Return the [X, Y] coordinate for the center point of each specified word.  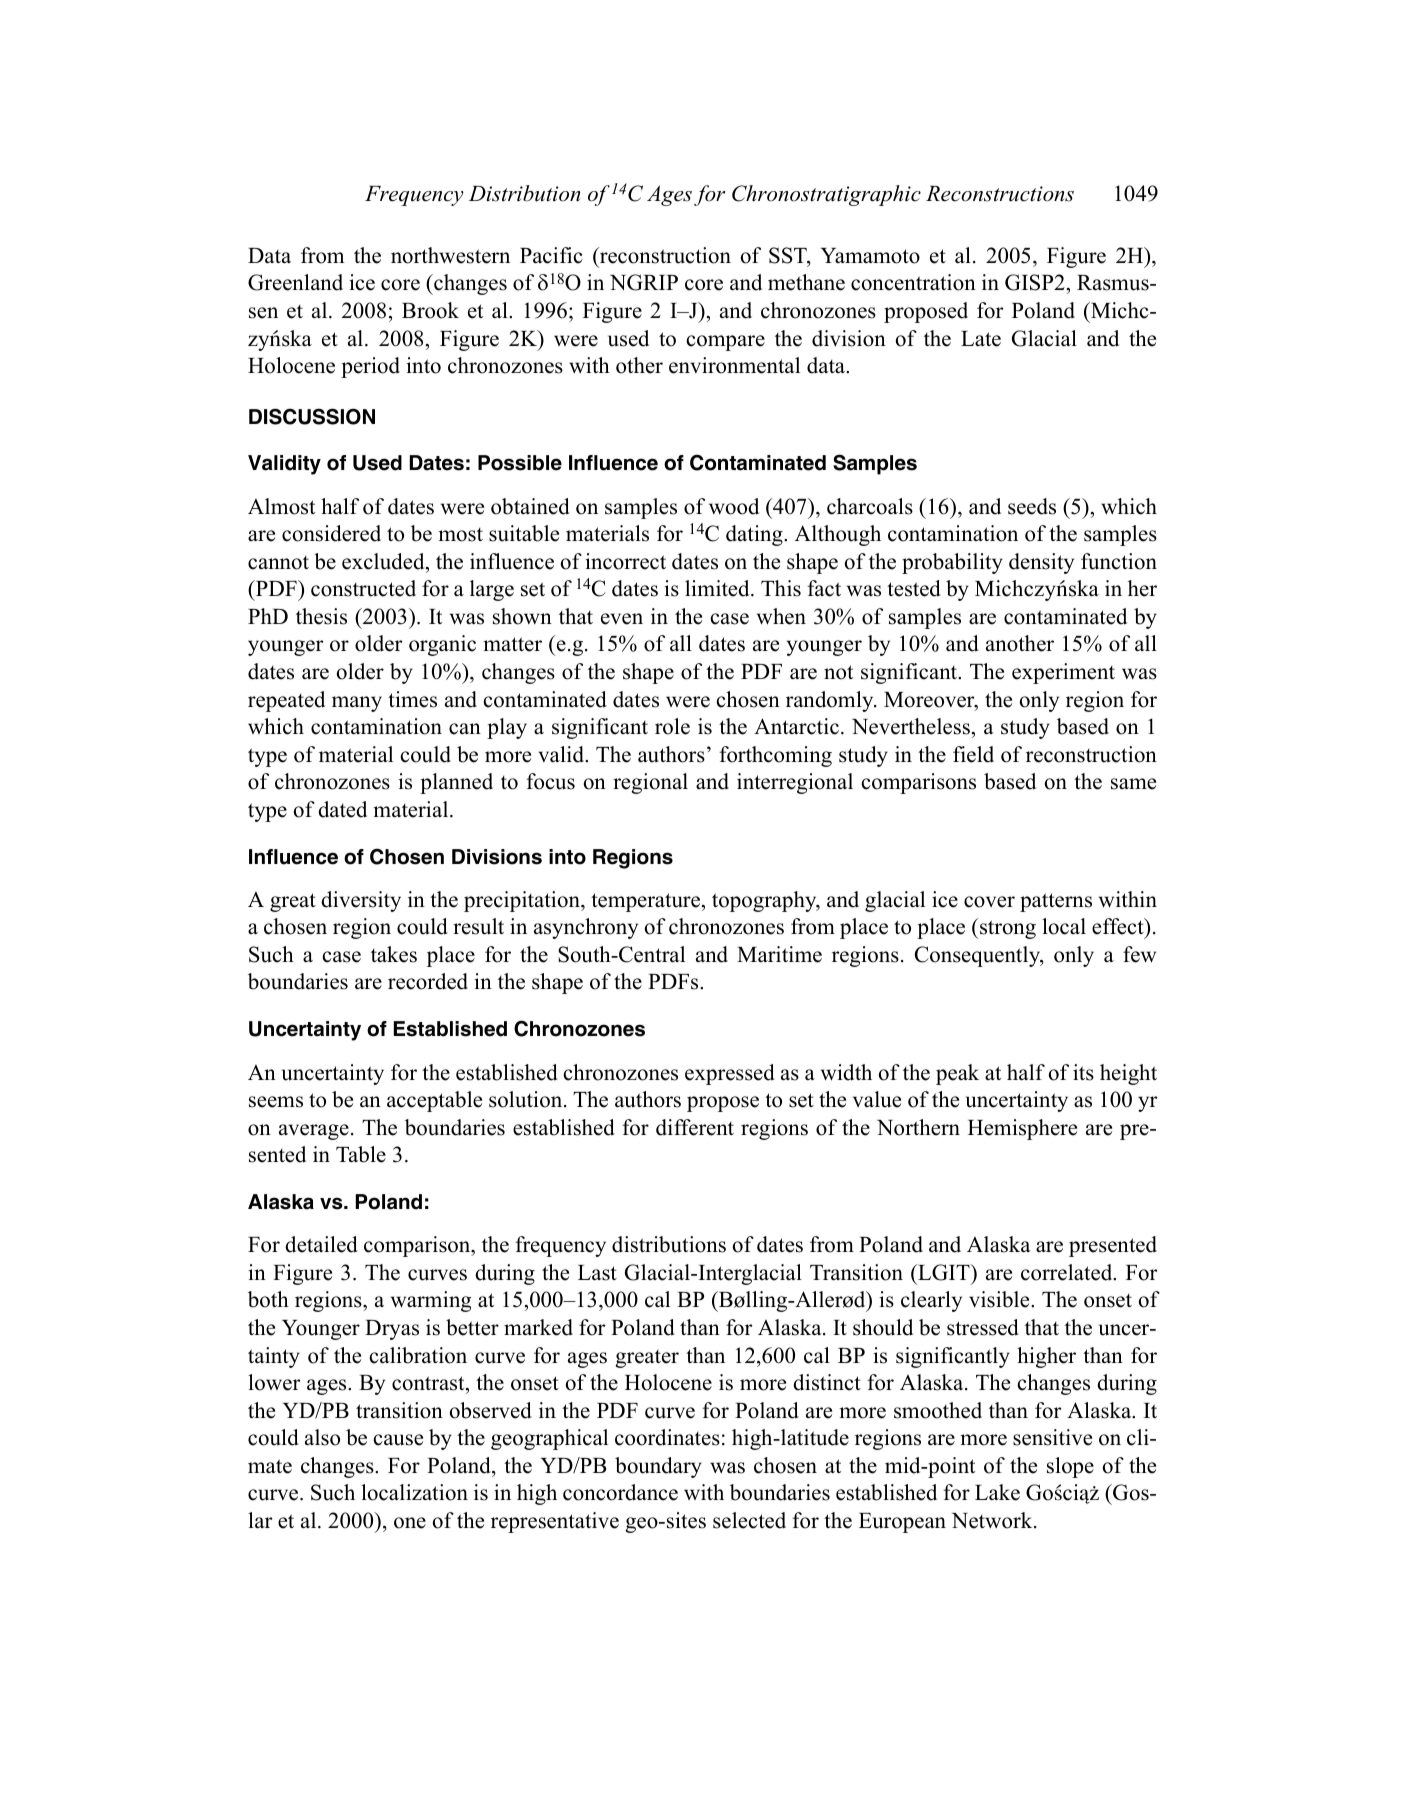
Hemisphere [1022, 1129]
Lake [997, 1492]
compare [726, 343]
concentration [913, 282]
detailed [321, 1244]
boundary [658, 1467]
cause [398, 1440]
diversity [361, 901]
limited [718, 588]
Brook [430, 310]
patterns [1056, 902]
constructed [363, 588]
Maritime [779, 954]
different [695, 1127]
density [1041, 563]
